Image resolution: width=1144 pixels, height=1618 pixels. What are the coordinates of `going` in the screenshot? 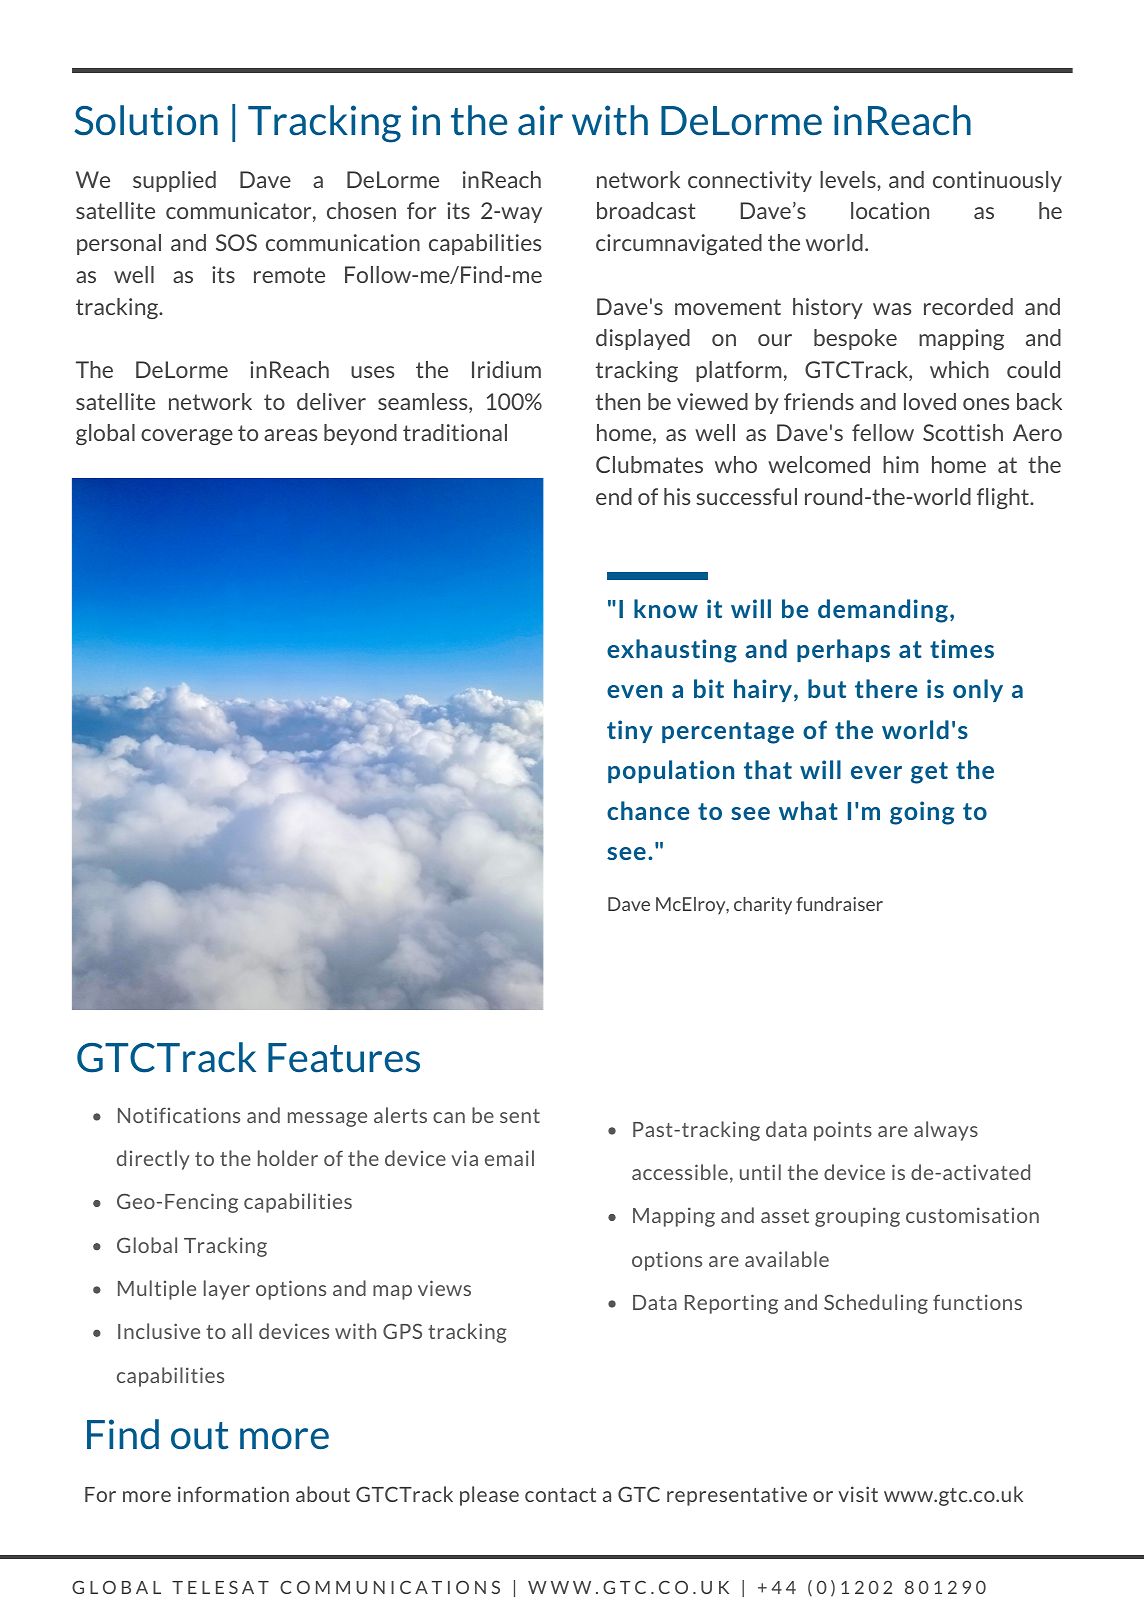 It's located at (922, 813).
